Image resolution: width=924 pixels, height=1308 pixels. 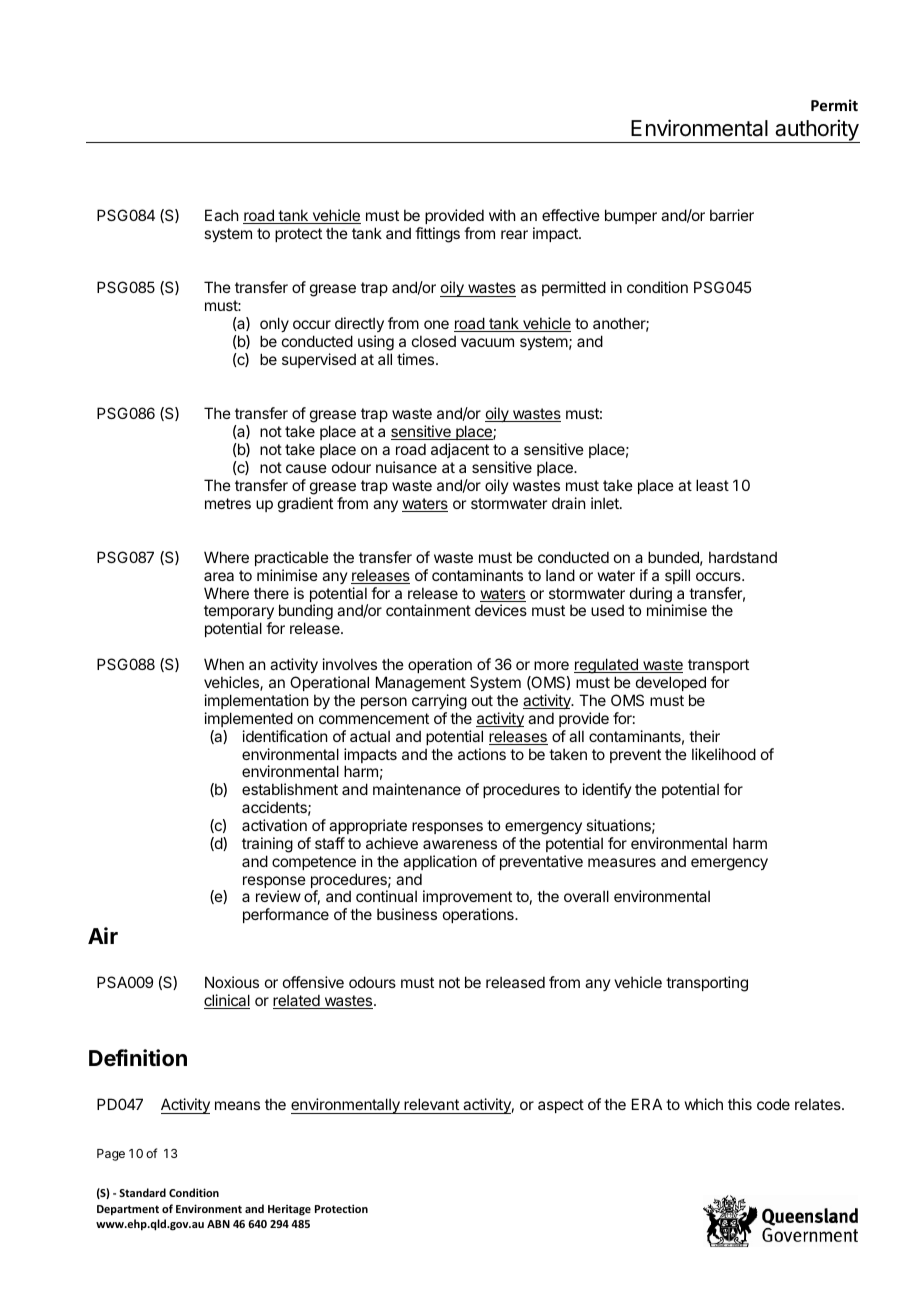 I want to click on measures, so click(x=622, y=862).
